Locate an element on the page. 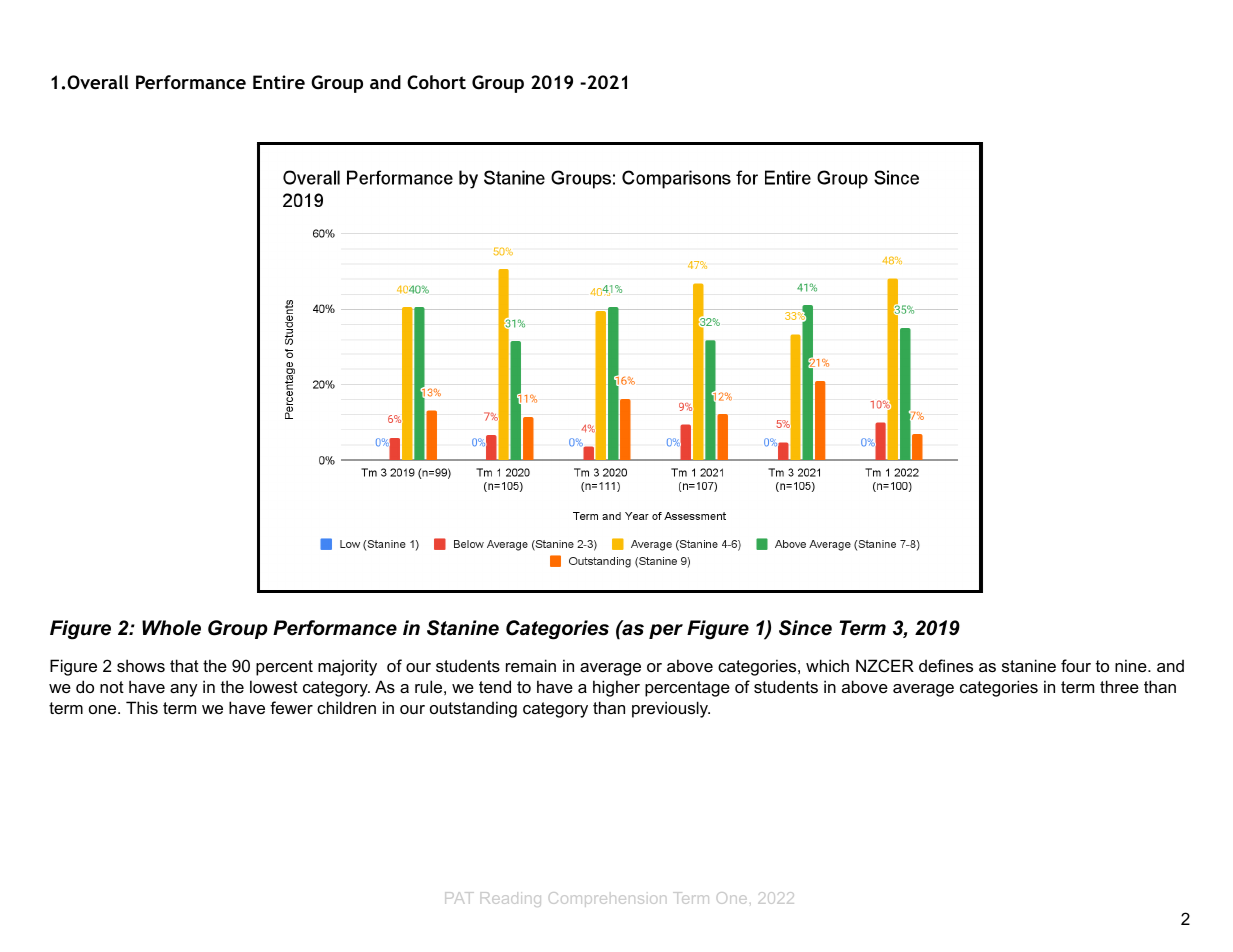 This document has height=952, width=1233. defines is located at coordinates (946, 665).
